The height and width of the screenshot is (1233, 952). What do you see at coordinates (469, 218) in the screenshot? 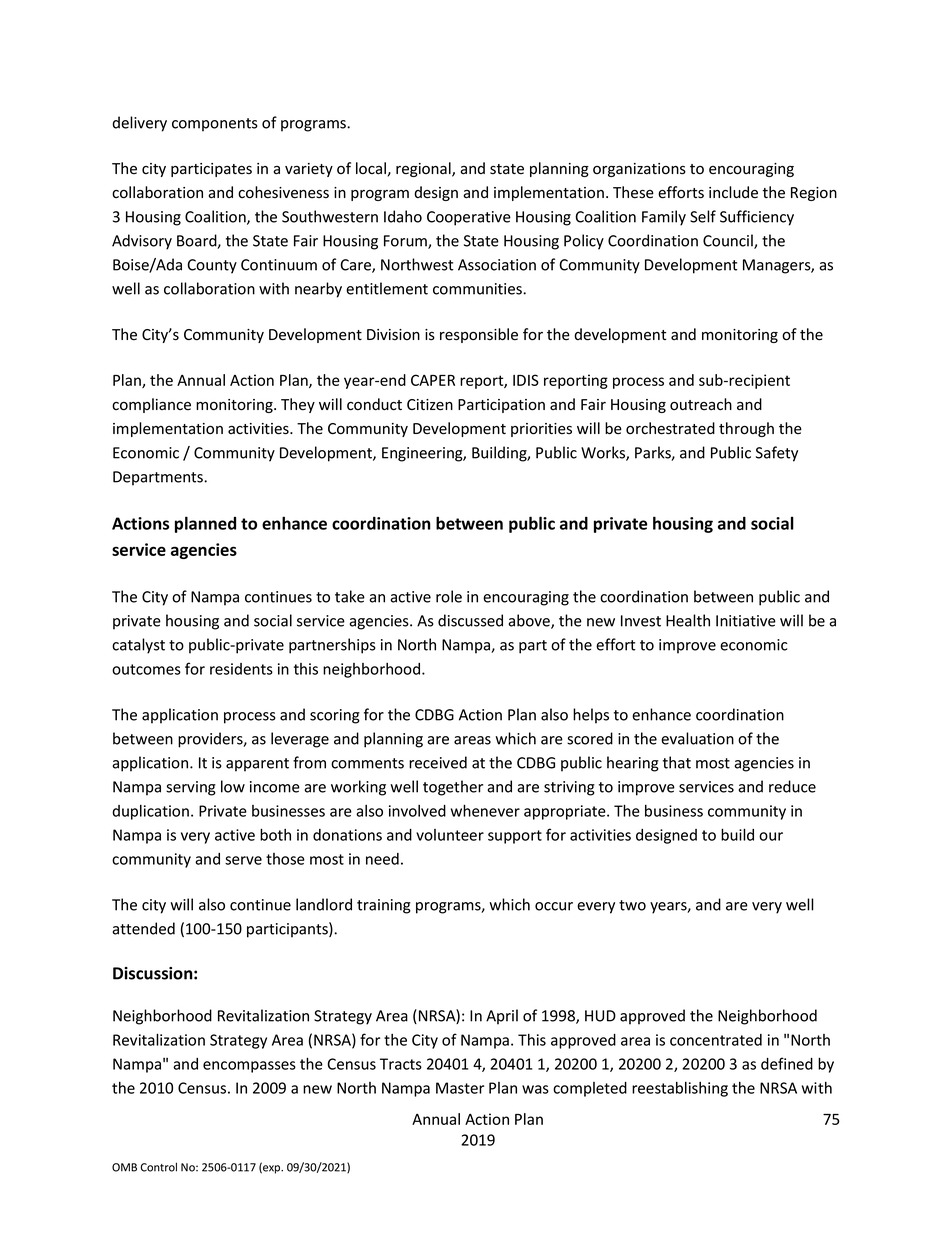
I see `Cooperative` at bounding box center [469, 218].
